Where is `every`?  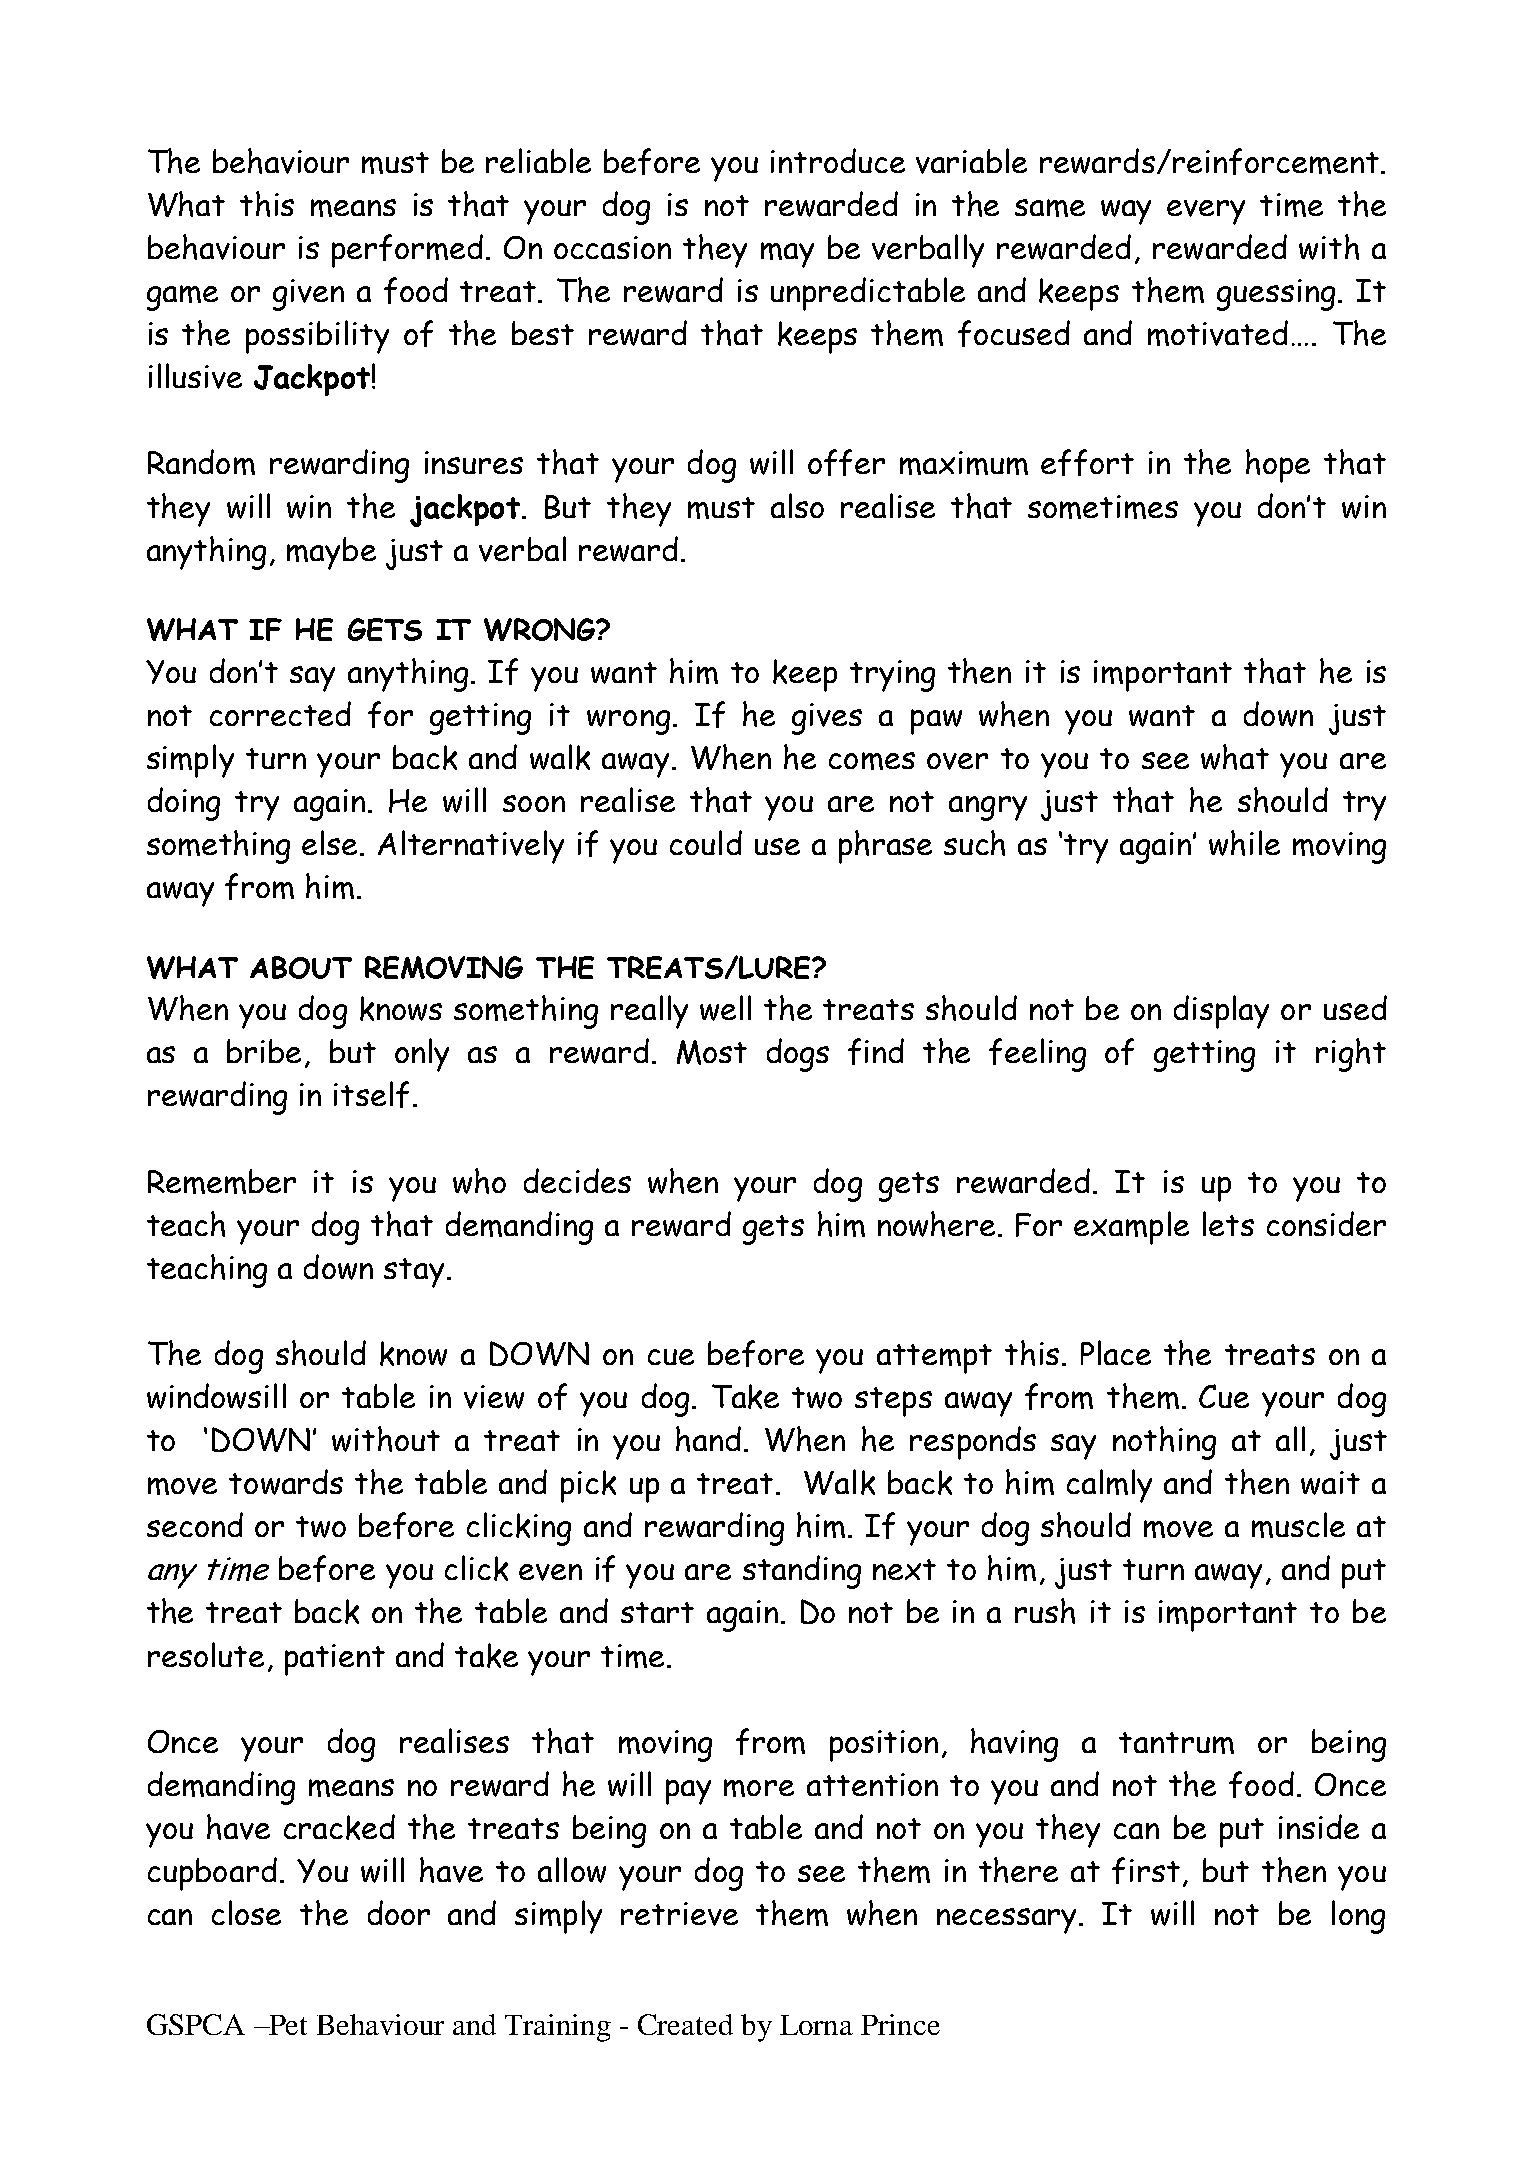 every is located at coordinates (1206, 212).
